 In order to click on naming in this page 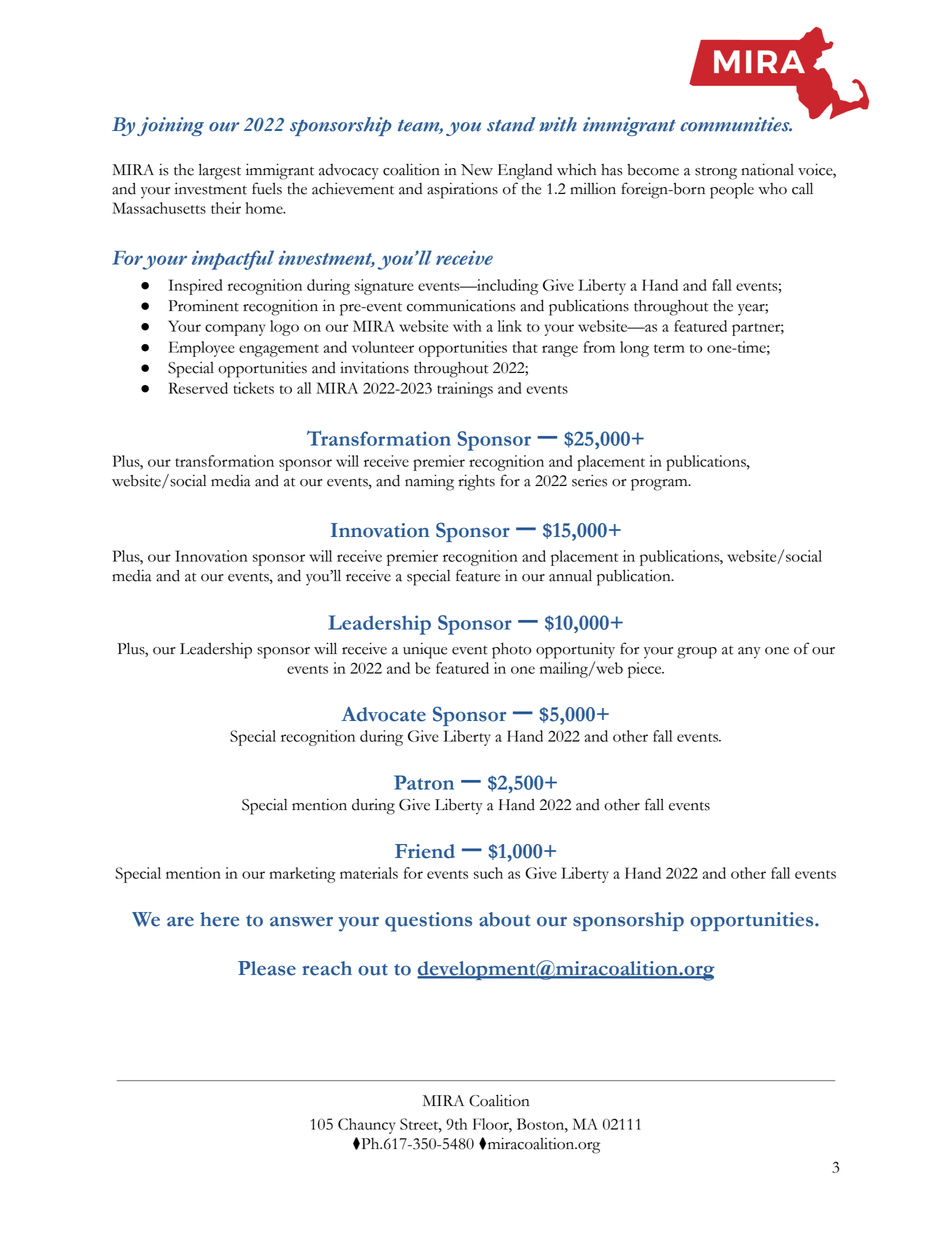, I will do `click(429, 482)`.
